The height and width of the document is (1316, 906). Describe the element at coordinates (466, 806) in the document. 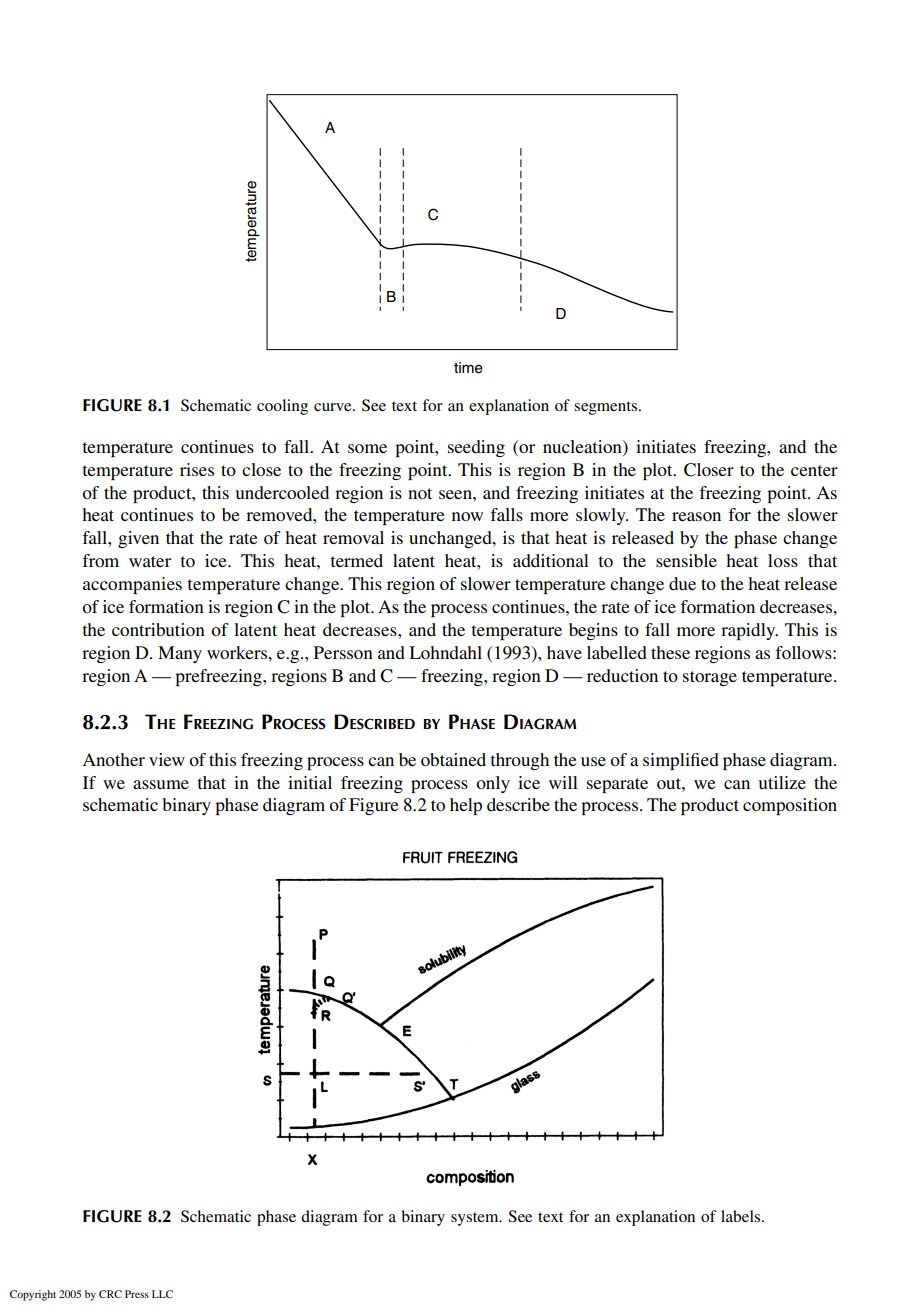

I see `help` at that location.
